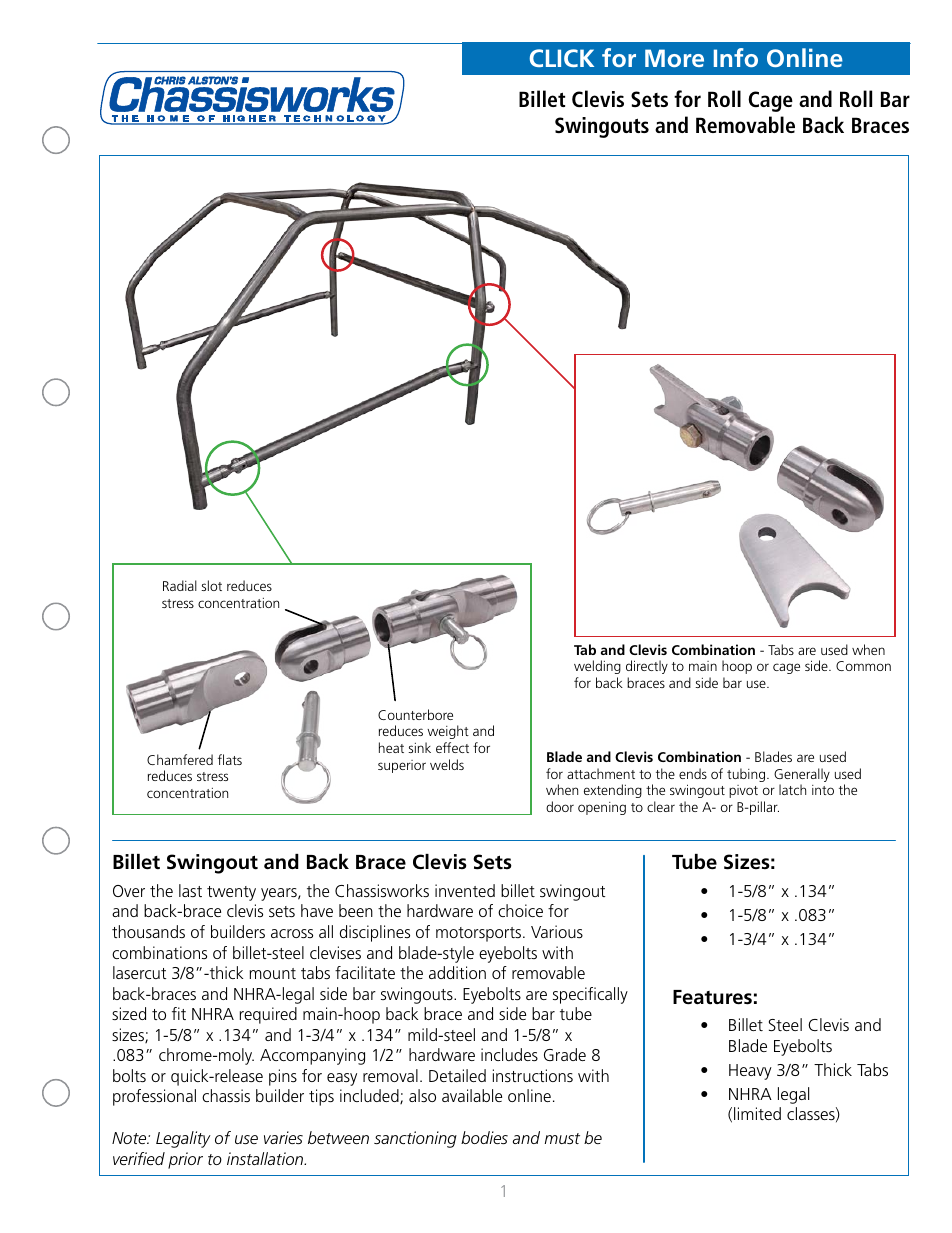 This image has height=1233, width=952. I want to click on limited, so click(757, 1113).
